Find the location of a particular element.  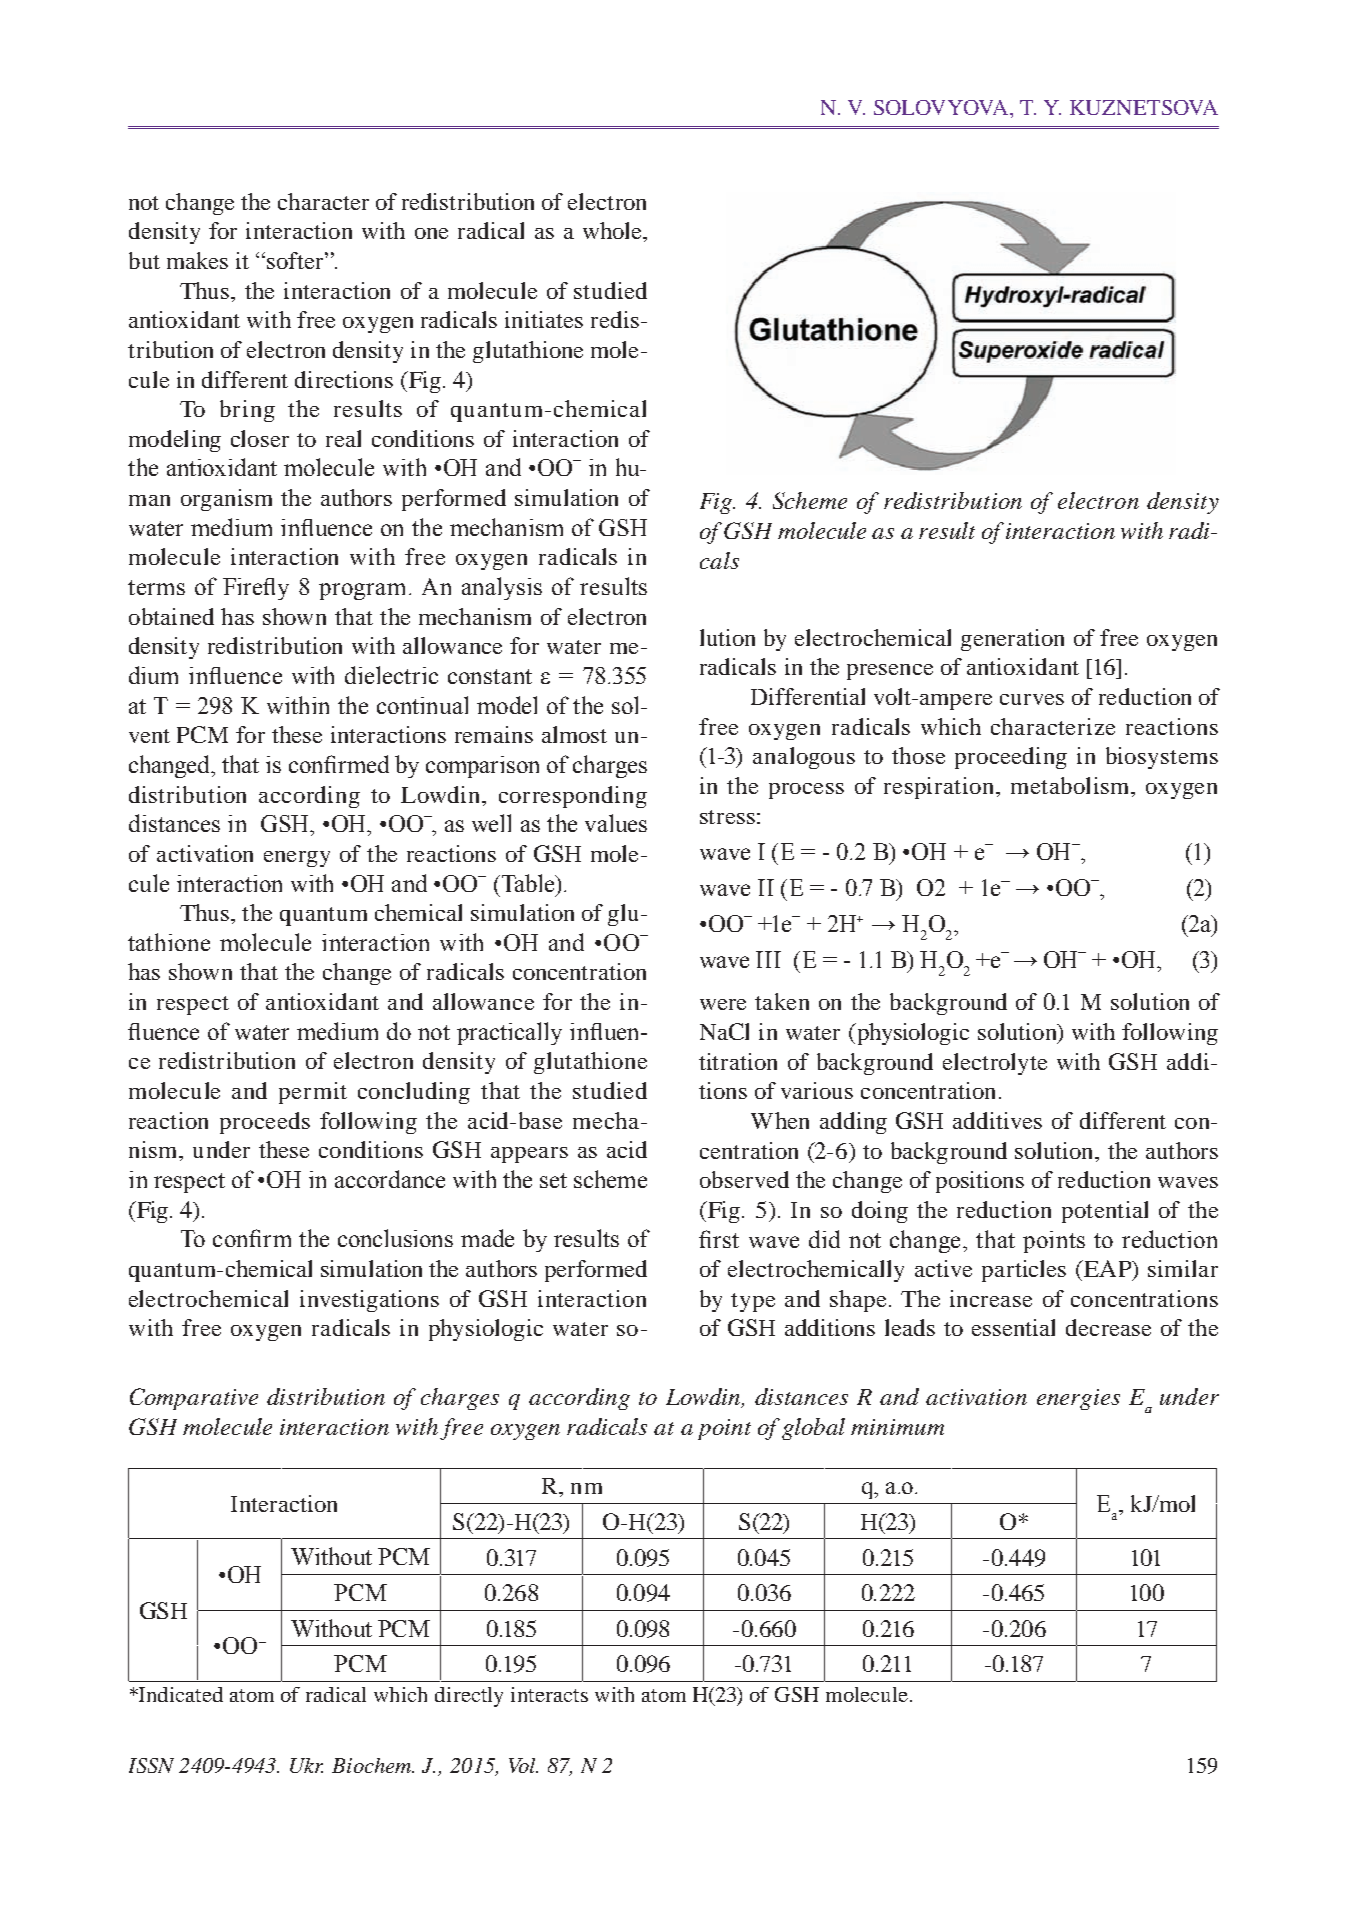

program is located at coordinates (362, 591).
